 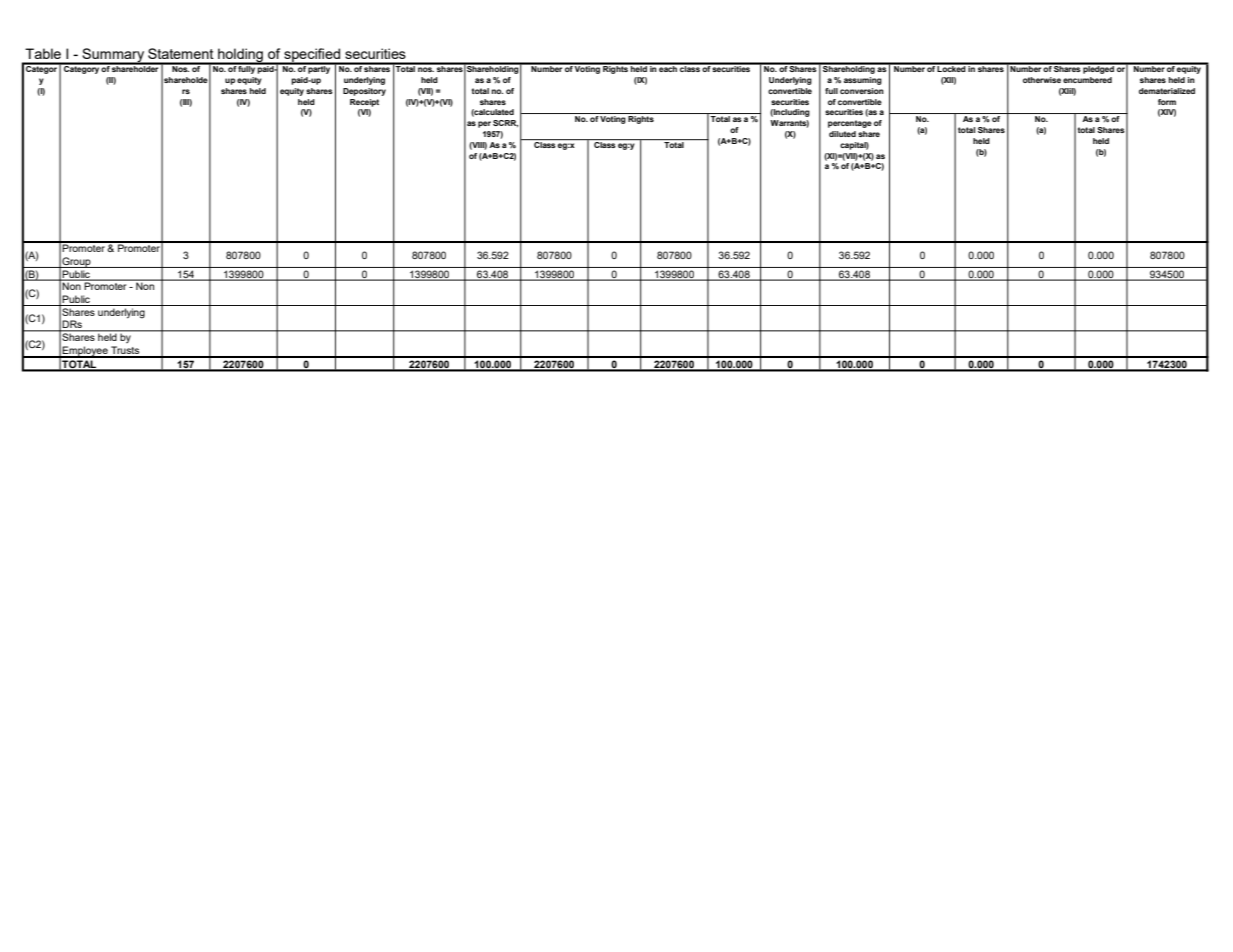 What do you see at coordinates (1167, 91) in the screenshot?
I see `dematerialized` at bounding box center [1167, 91].
